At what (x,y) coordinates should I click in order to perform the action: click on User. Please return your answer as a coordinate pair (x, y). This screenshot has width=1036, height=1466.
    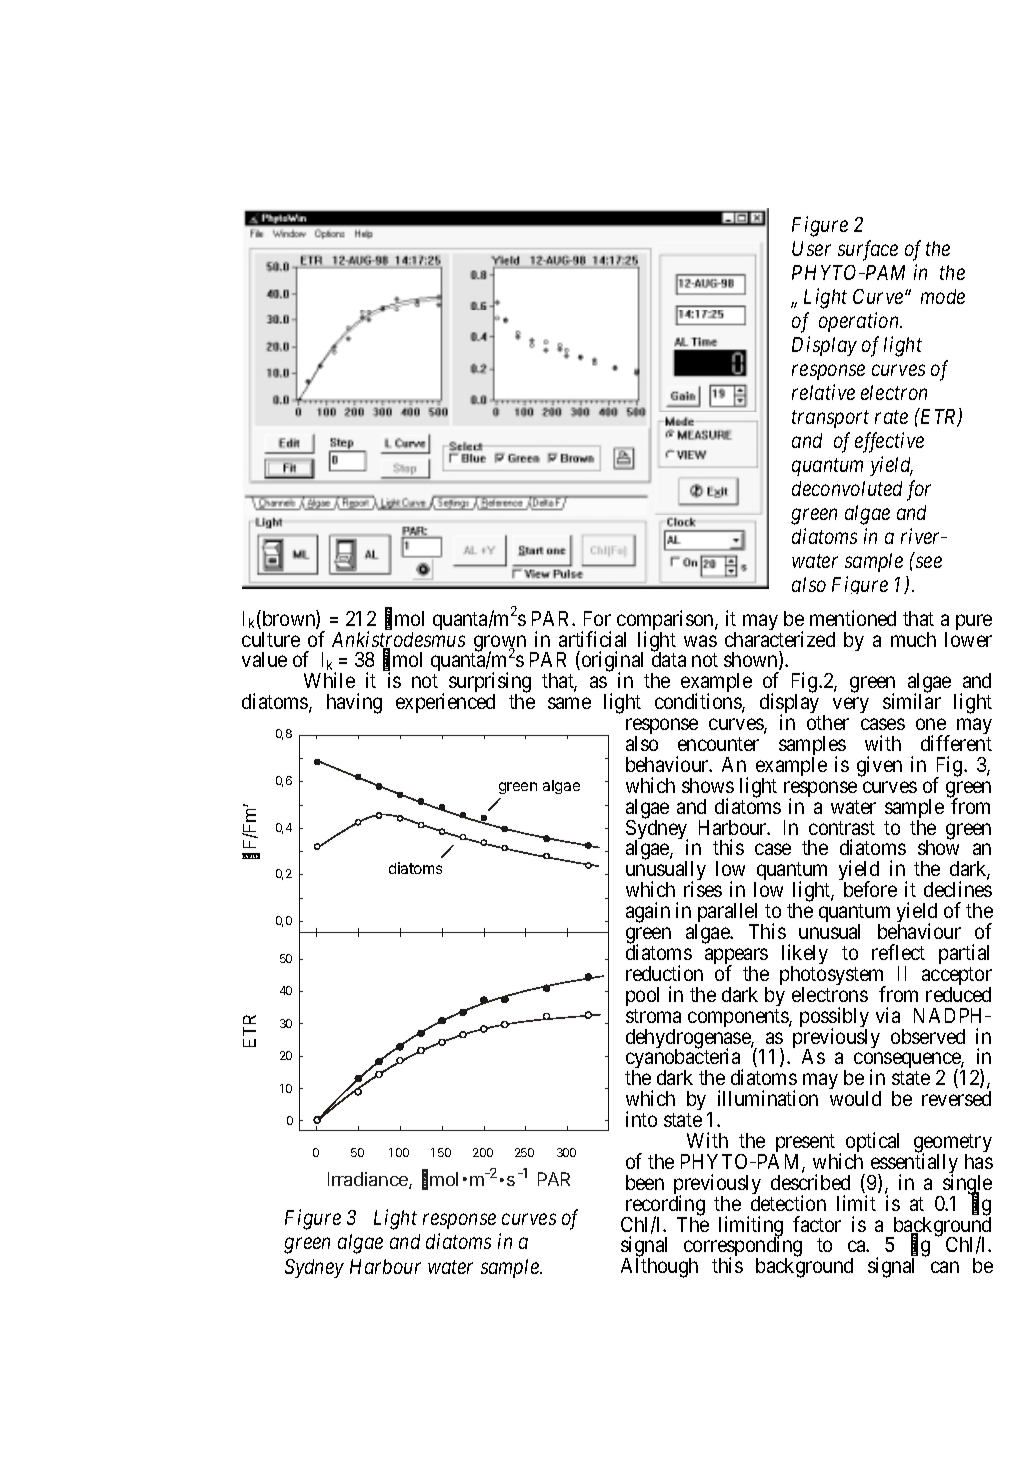
    Looking at the image, I should click on (811, 248).
